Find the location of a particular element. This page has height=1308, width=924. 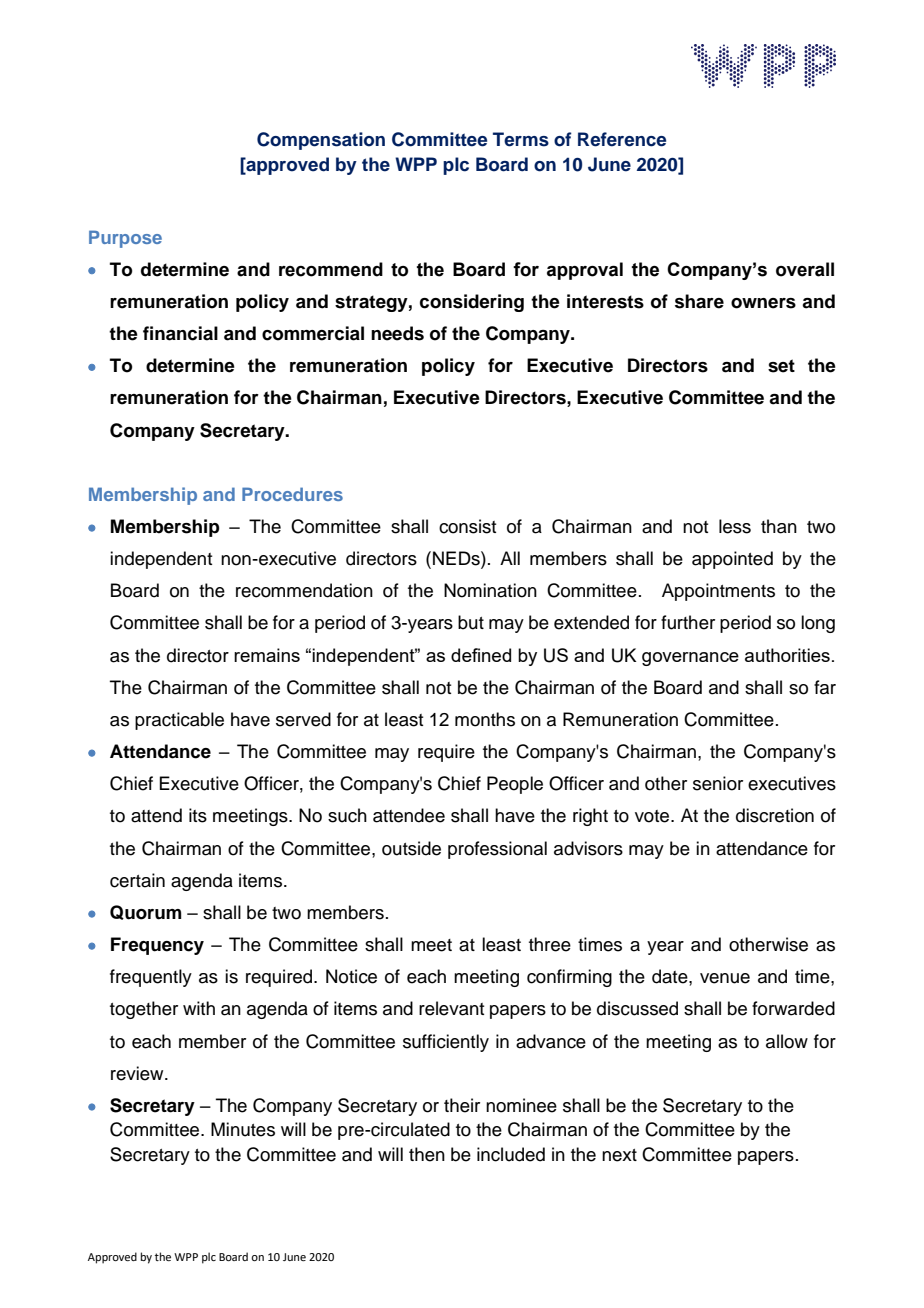

Minutes is located at coordinates (243, 1129).
